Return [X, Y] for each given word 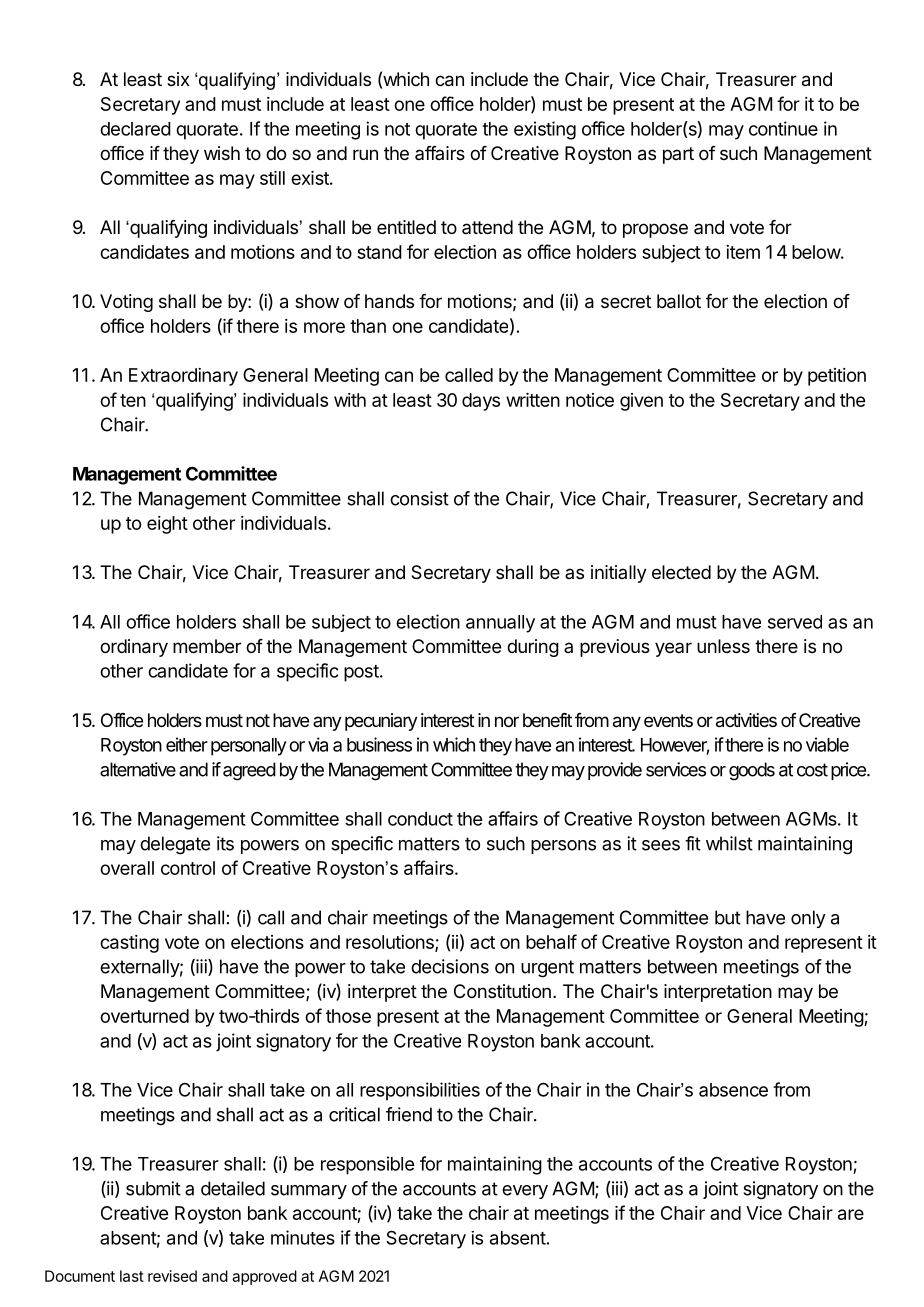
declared [135, 129]
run [365, 154]
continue [783, 128]
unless [723, 646]
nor [507, 721]
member [207, 646]
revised [172, 1276]
